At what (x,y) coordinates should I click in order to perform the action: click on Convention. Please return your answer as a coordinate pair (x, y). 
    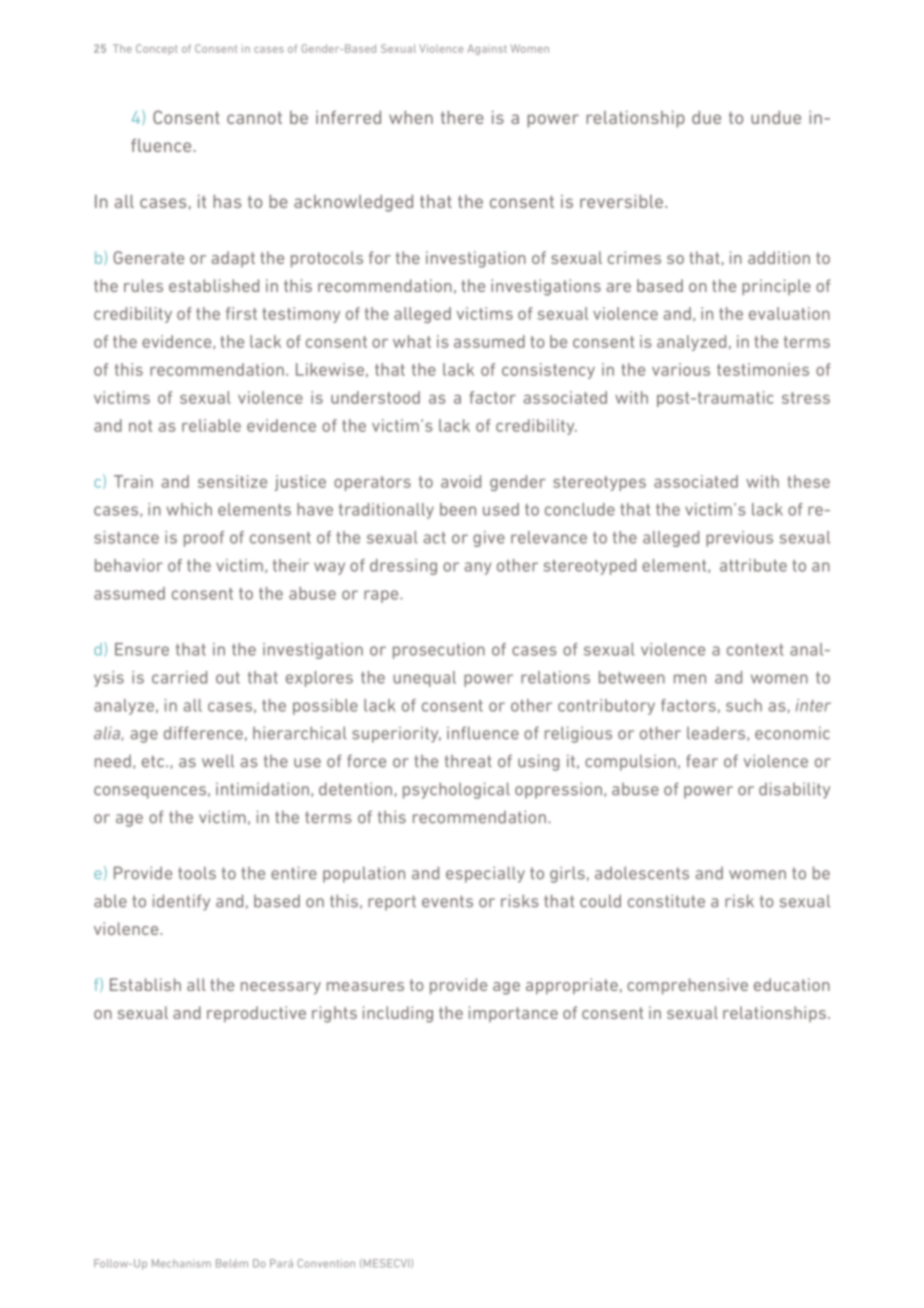
    Looking at the image, I should click on (326, 1263).
